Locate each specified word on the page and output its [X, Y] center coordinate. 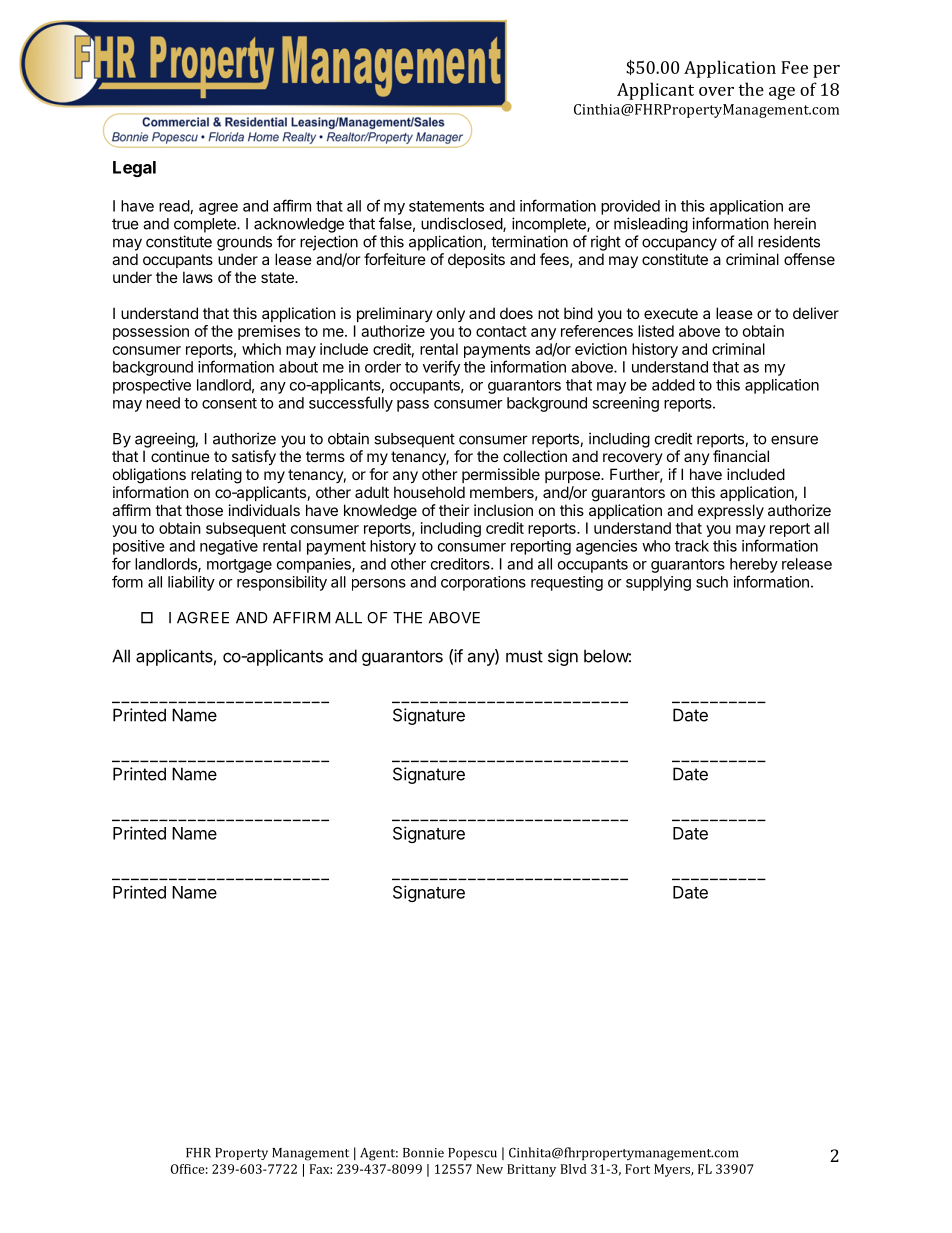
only [451, 314]
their [454, 510]
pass [413, 406]
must [524, 656]
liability [191, 583]
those [204, 510]
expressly [731, 511]
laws [198, 277]
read [174, 206]
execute [671, 313]
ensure [794, 440]
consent [229, 403]
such [712, 582]
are [799, 207]
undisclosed [462, 224]
